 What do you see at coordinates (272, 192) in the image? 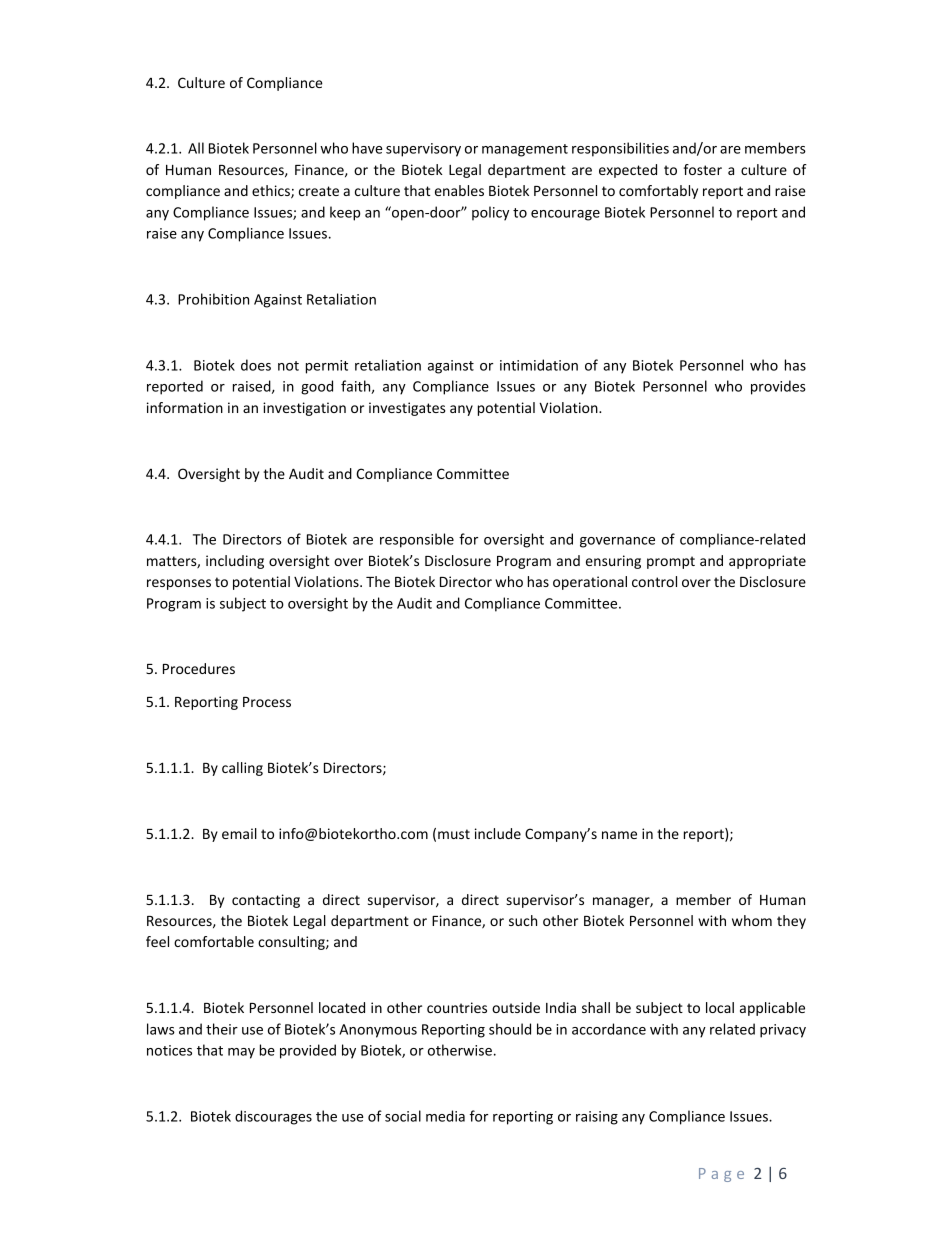
I see `ethics` at bounding box center [272, 192].
